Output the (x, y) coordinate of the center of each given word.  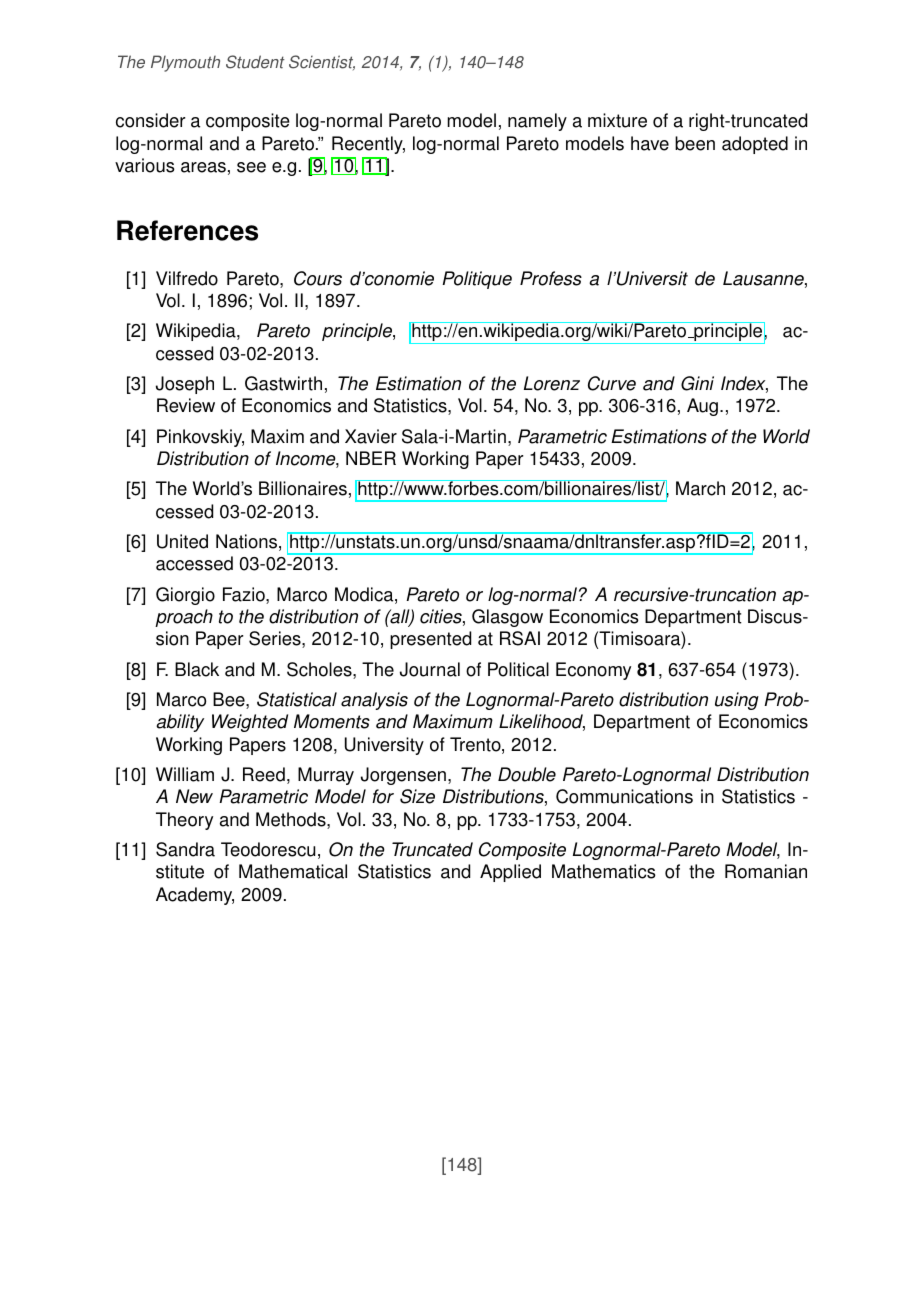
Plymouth (185, 63)
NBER (371, 458)
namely (537, 122)
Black (197, 669)
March (700, 488)
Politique (477, 280)
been (695, 143)
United (182, 541)
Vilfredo (187, 278)
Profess (551, 278)
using (737, 701)
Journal (430, 669)
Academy (195, 896)
